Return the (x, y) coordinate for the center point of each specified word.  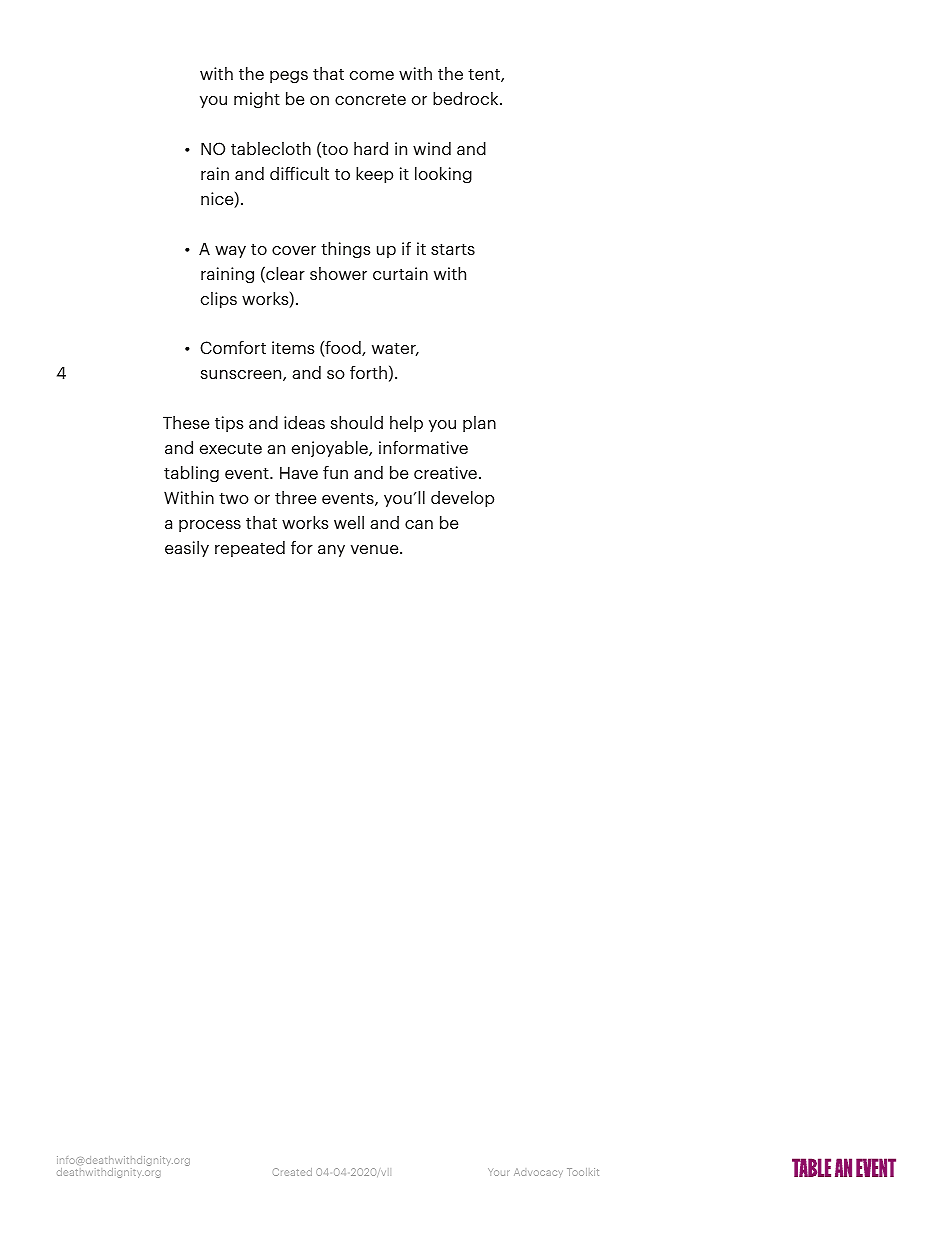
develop (462, 498)
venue (376, 549)
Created (292, 1172)
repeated (250, 548)
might (257, 100)
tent (485, 75)
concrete (370, 99)
